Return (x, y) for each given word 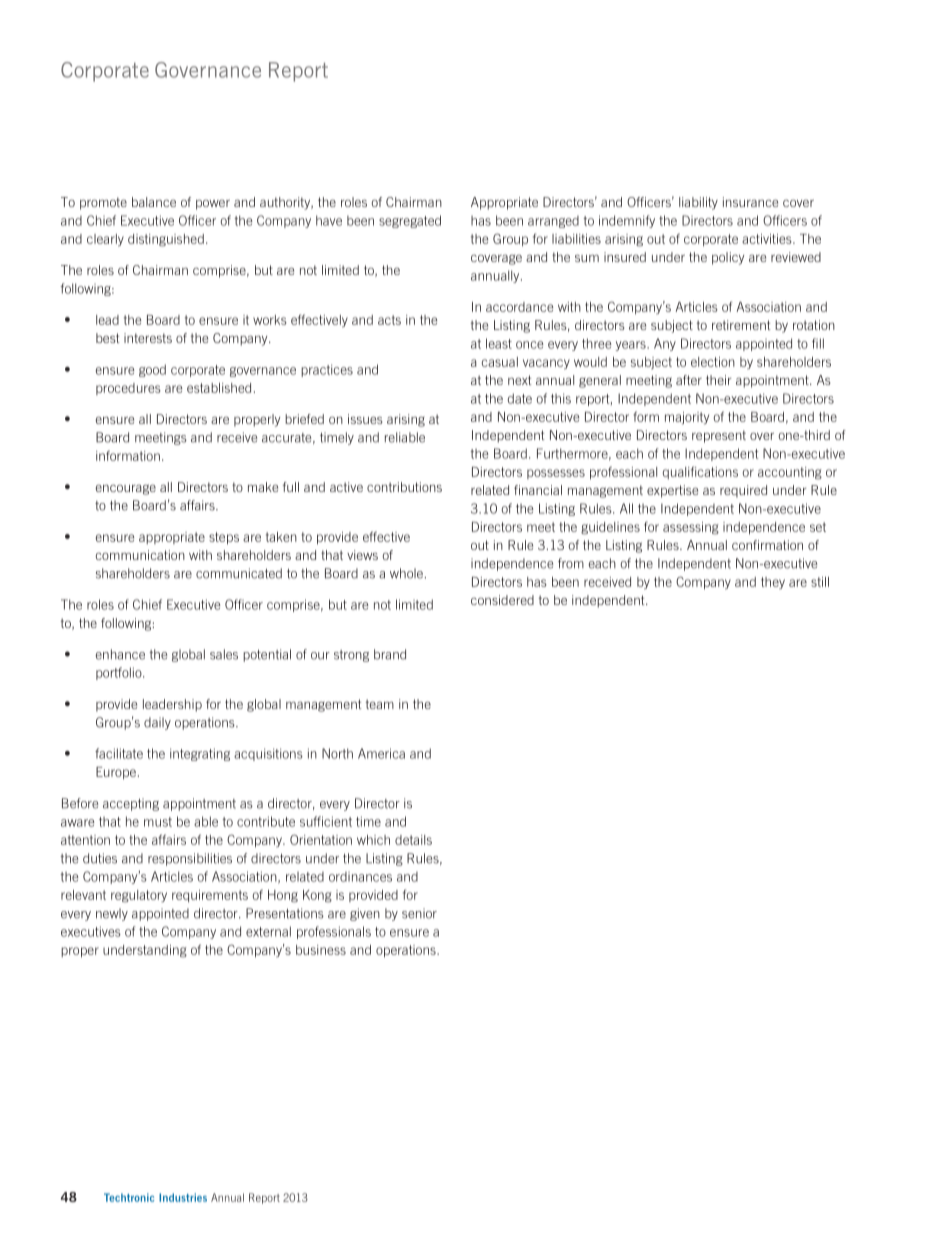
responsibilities (190, 859)
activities (768, 239)
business (321, 950)
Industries (183, 1197)
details (413, 840)
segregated (410, 221)
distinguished (166, 240)
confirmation (767, 545)
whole (406, 573)
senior (419, 913)
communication (140, 555)
